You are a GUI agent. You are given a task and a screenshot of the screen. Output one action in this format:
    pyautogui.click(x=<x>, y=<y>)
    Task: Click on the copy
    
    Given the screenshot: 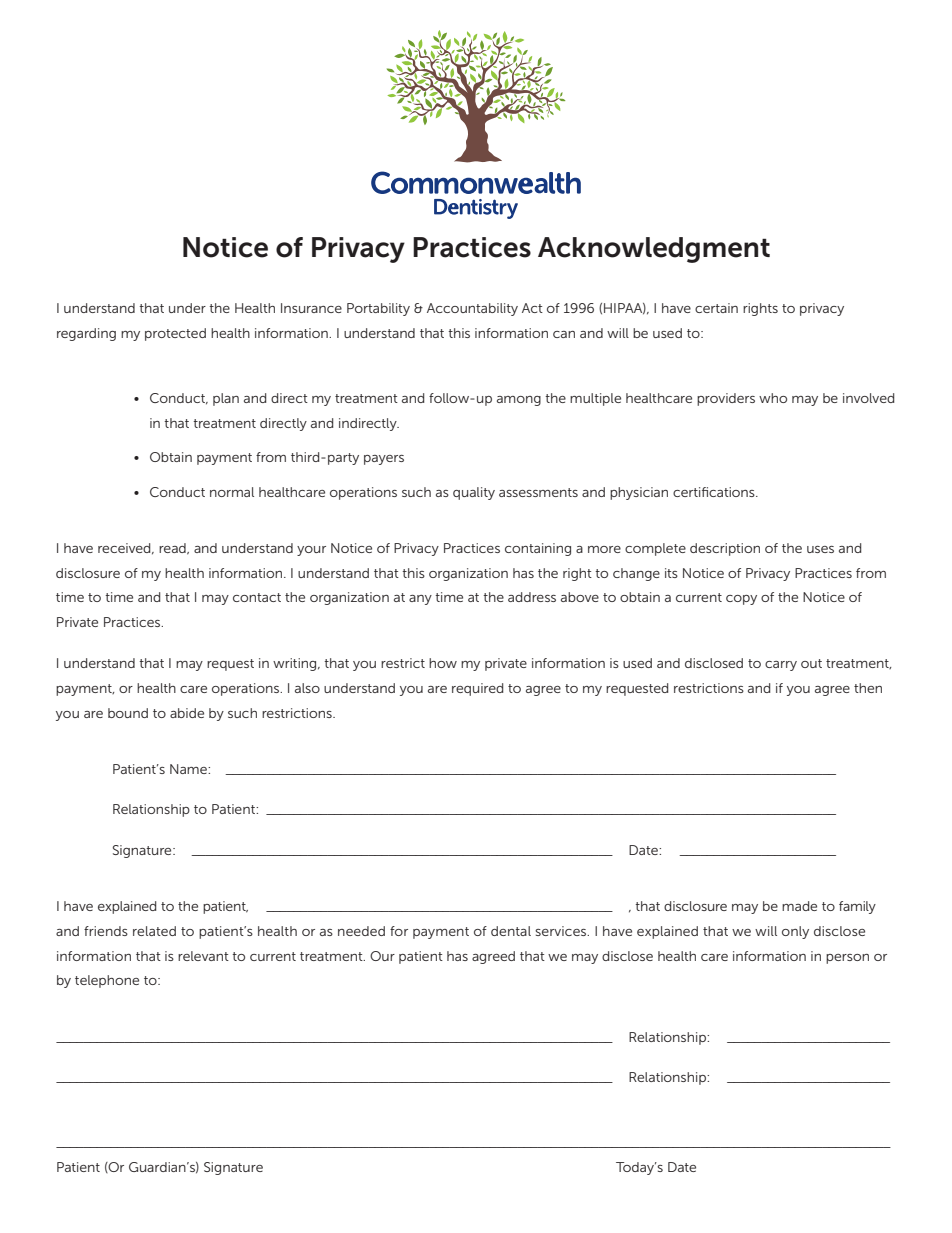 What is the action you would take?
    pyautogui.click(x=741, y=600)
